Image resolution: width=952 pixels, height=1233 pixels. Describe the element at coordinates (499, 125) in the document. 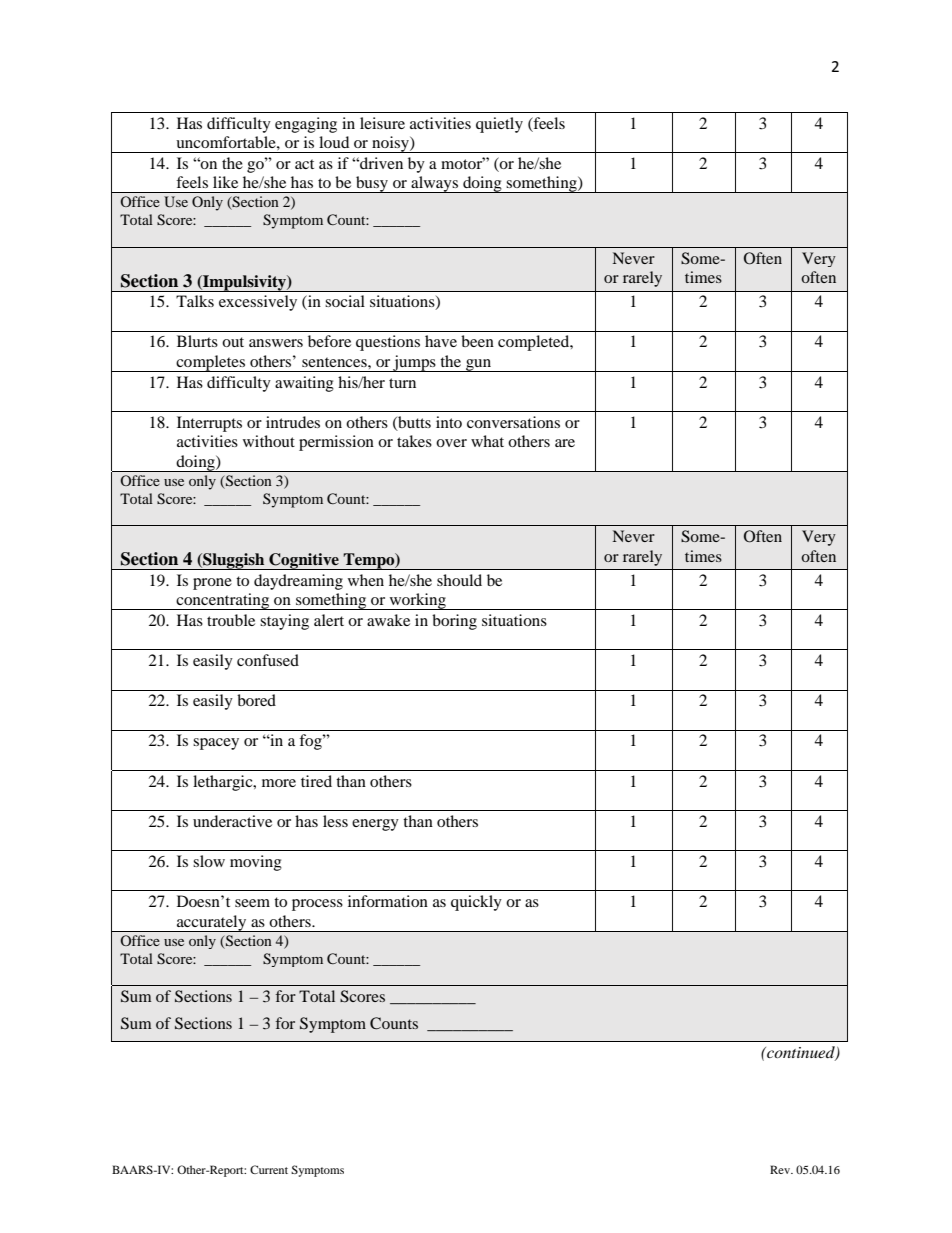

I see `quietly` at that location.
